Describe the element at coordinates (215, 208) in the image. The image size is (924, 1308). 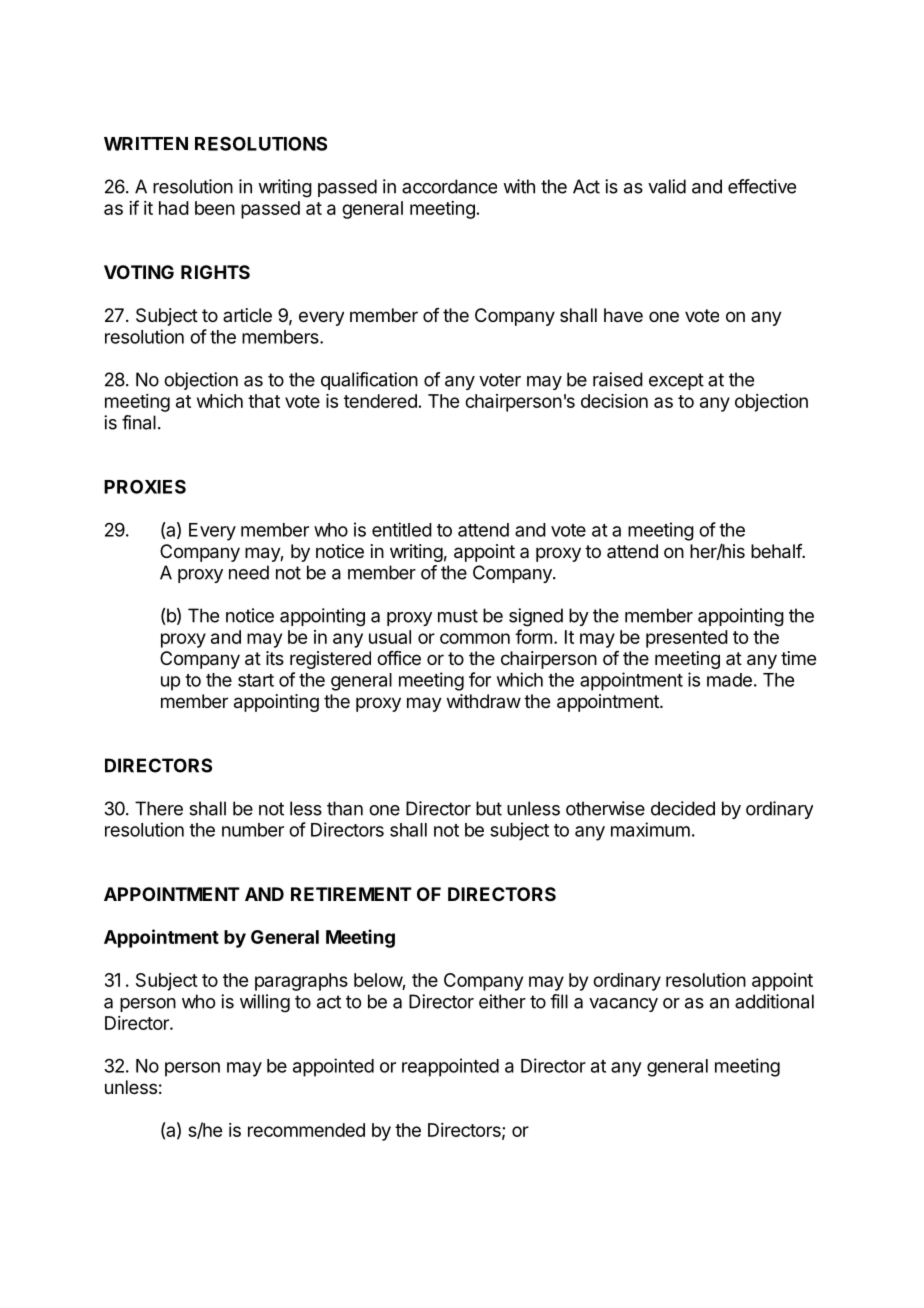
I see `been` at that location.
